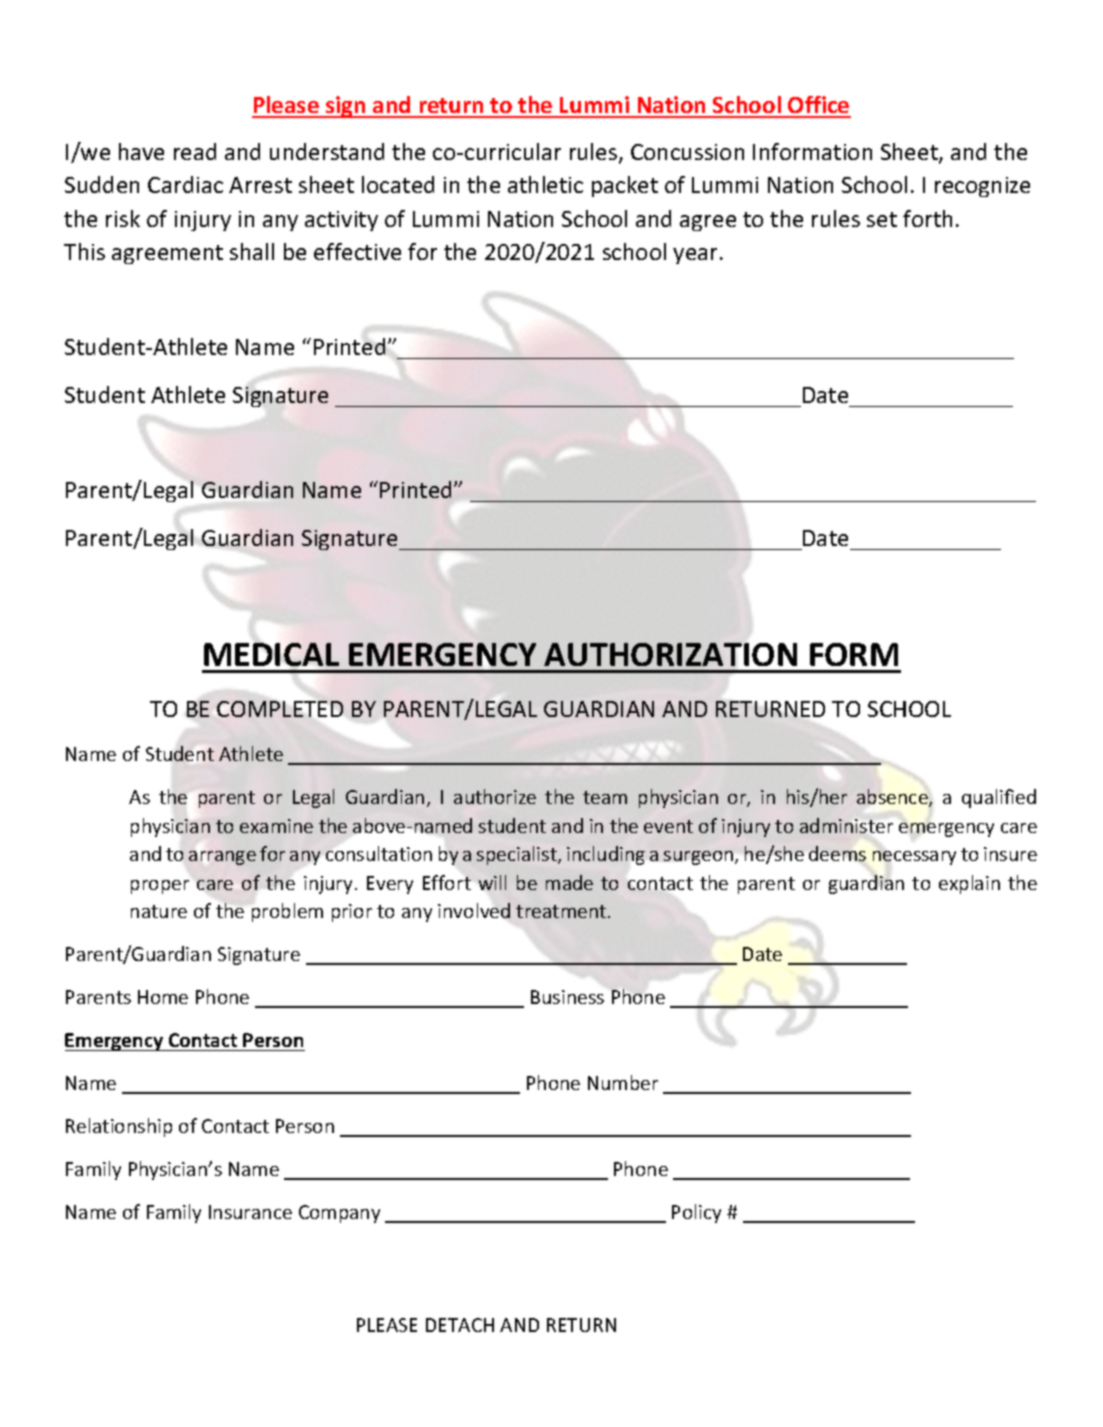 This screenshot has width=1103, height=1427. Describe the element at coordinates (250, 1212) in the screenshot. I see `Insurance` at that location.
